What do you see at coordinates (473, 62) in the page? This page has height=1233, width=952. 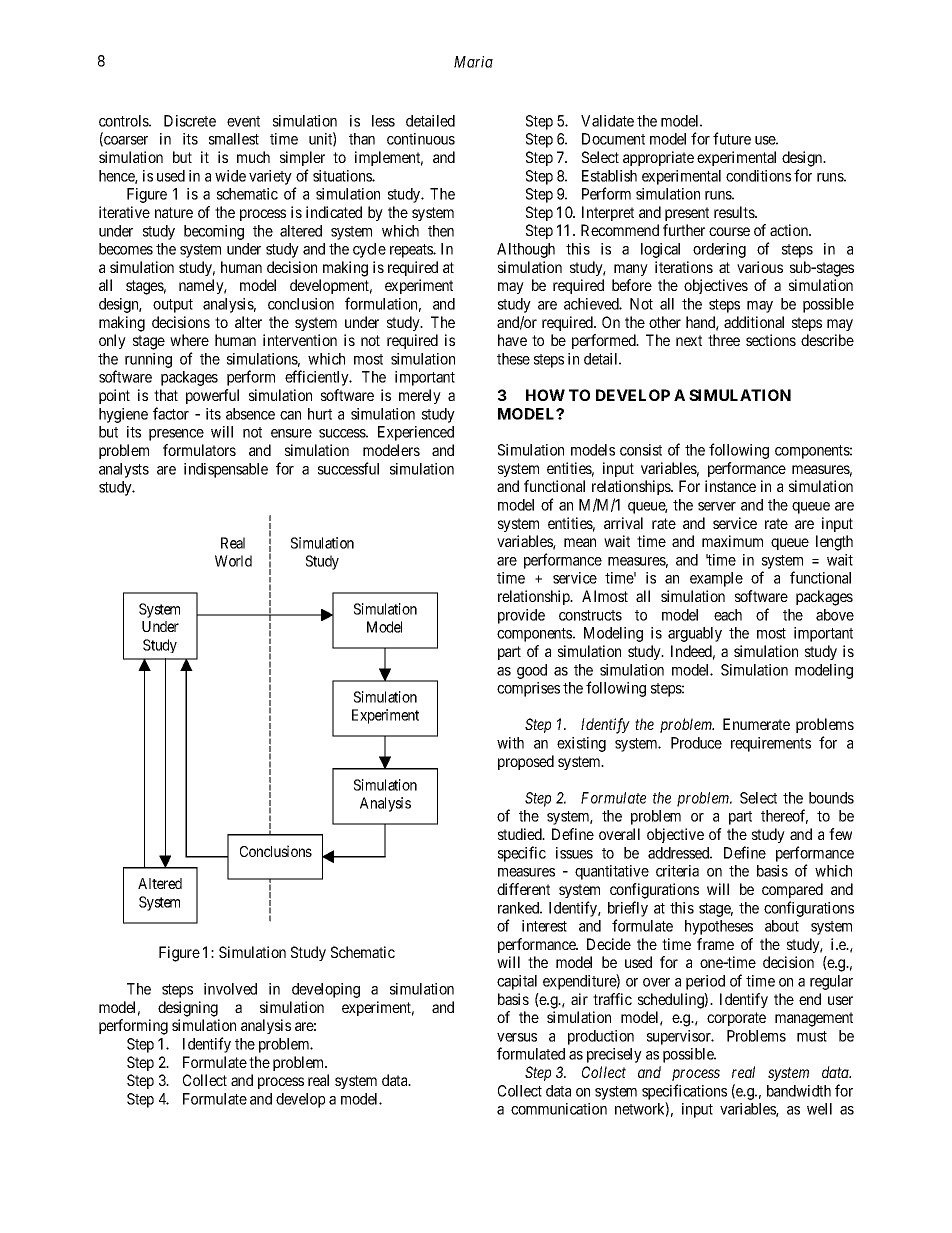 I see `Maria` at bounding box center [473, 62].
